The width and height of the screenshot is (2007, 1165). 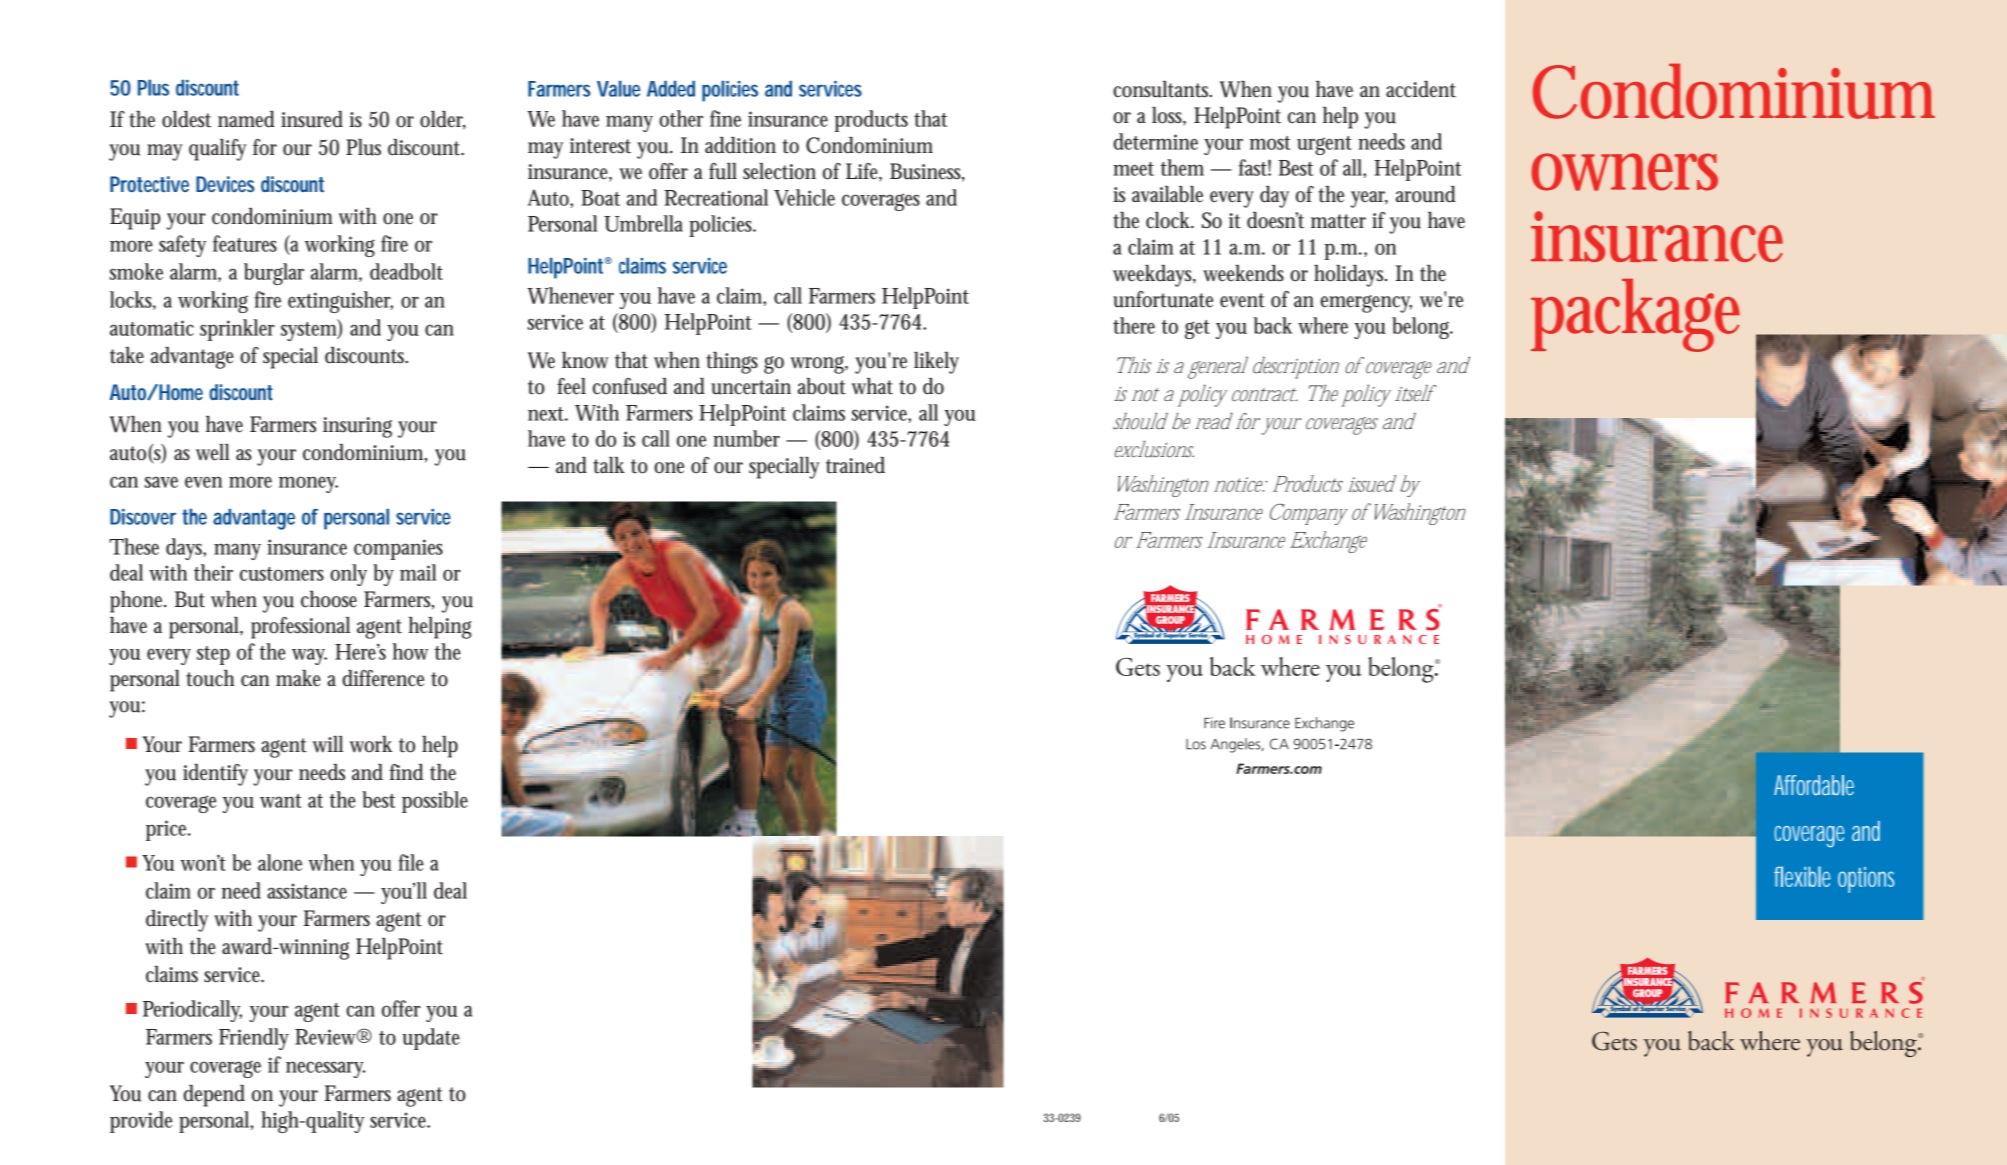 What do you see at coordinates (280, 862) in the screenshot?
I see `alone` at bounding box center [280, 862].
